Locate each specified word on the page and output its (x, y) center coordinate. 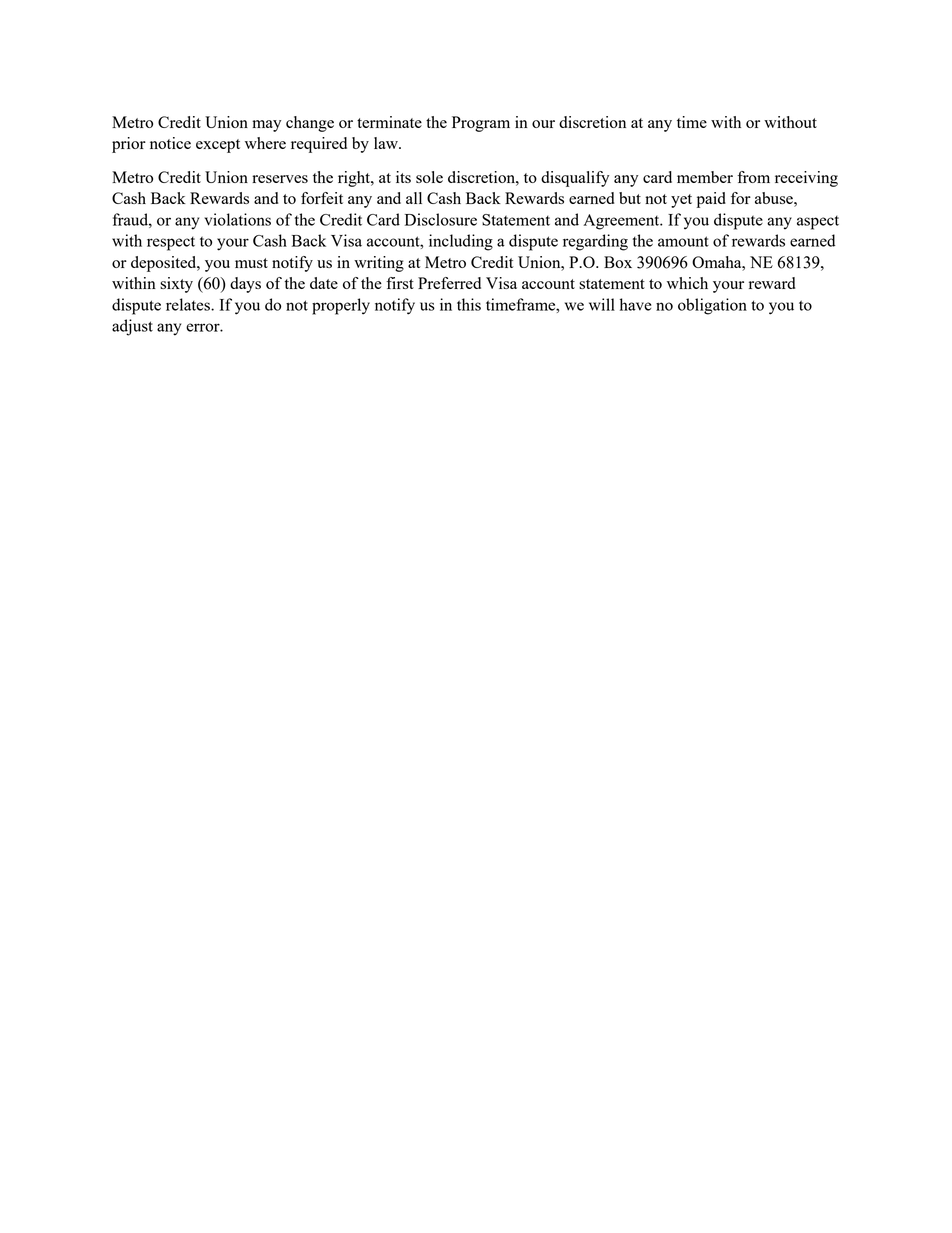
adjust (132, 327)
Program (481, 124)
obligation (712, 306)
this (469, 304)
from (753, 177)
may (266, 126)
